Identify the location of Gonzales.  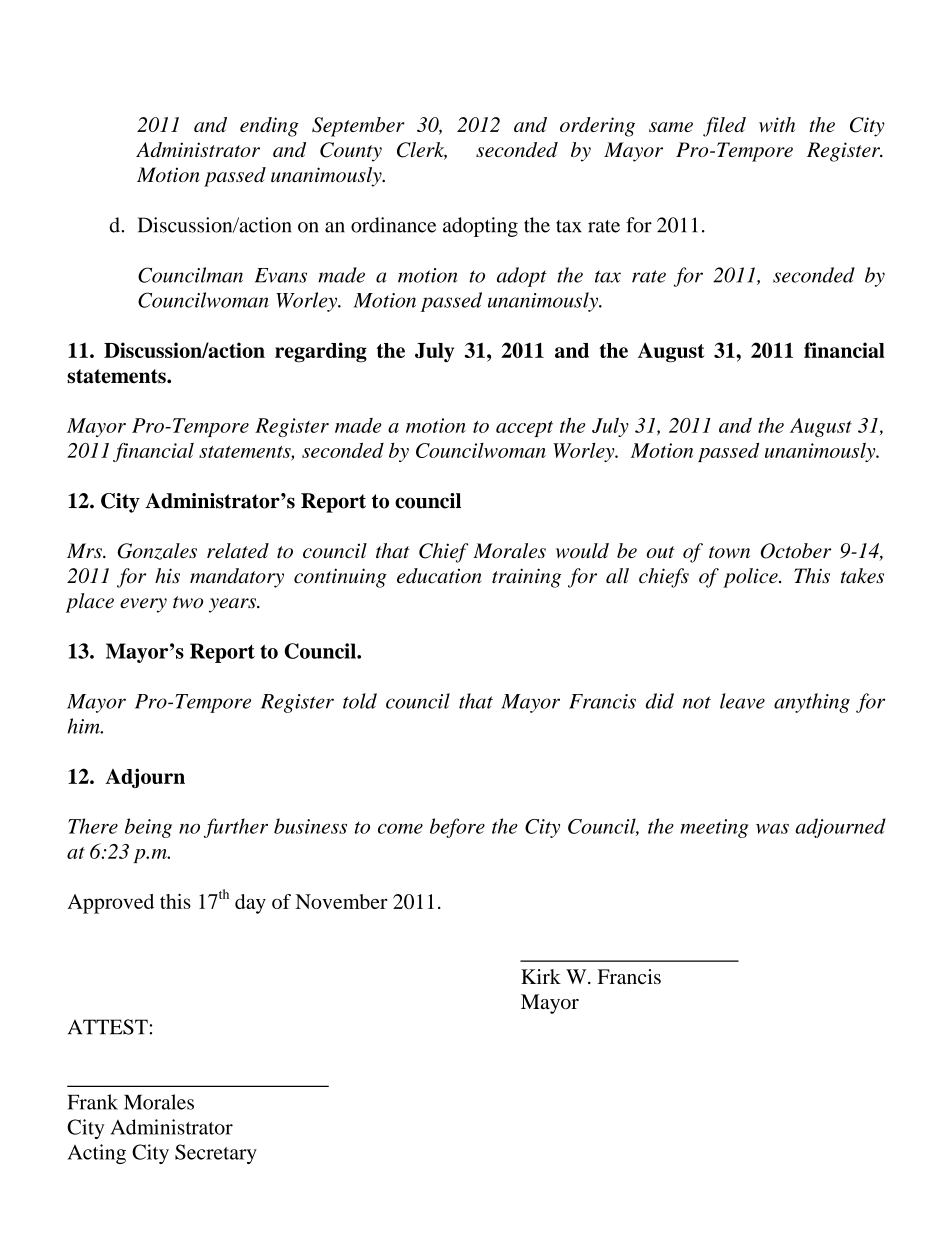
(157, 551).
